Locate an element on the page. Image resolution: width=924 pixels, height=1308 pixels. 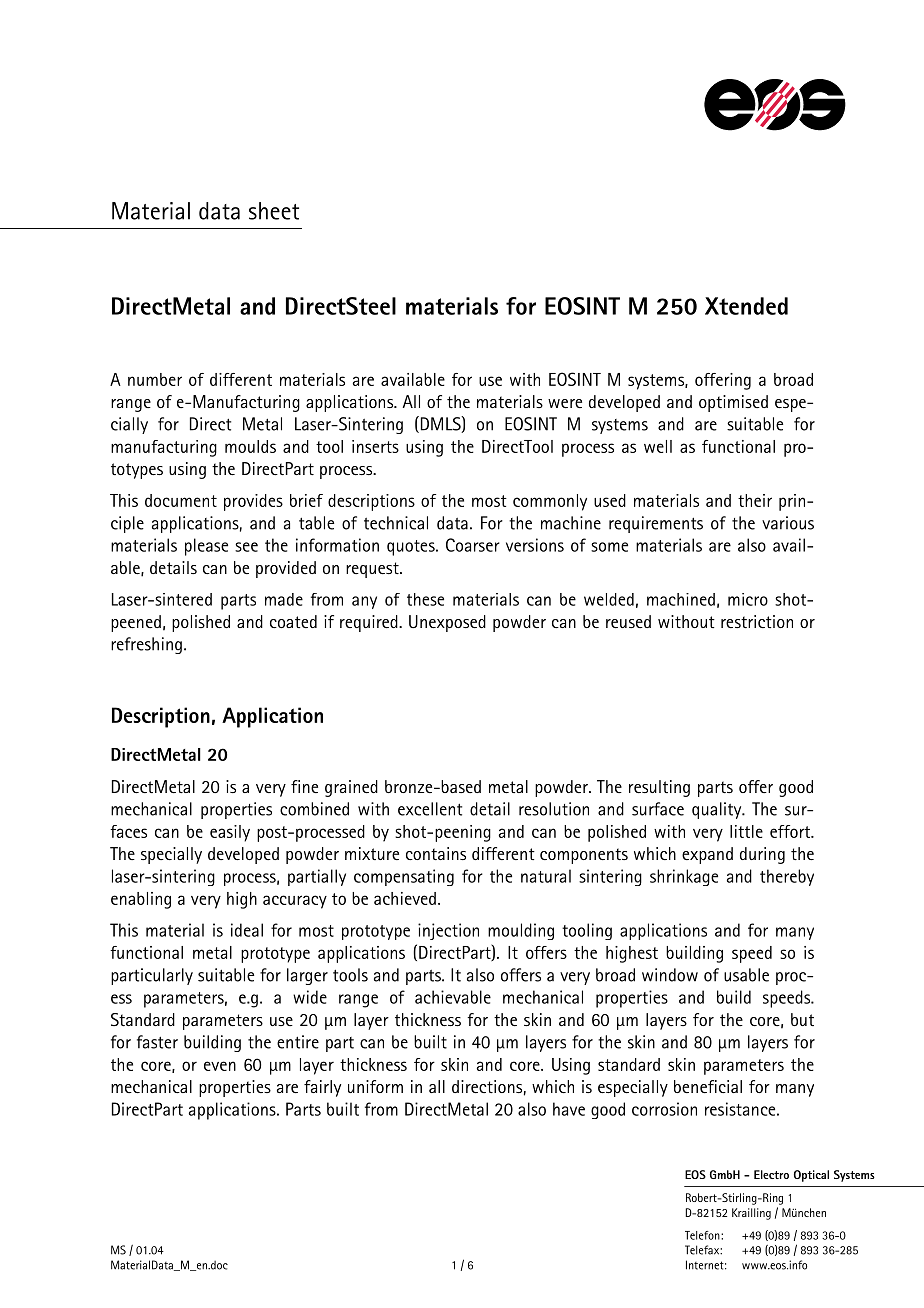
moulds is located at coordinates (250, 446).
